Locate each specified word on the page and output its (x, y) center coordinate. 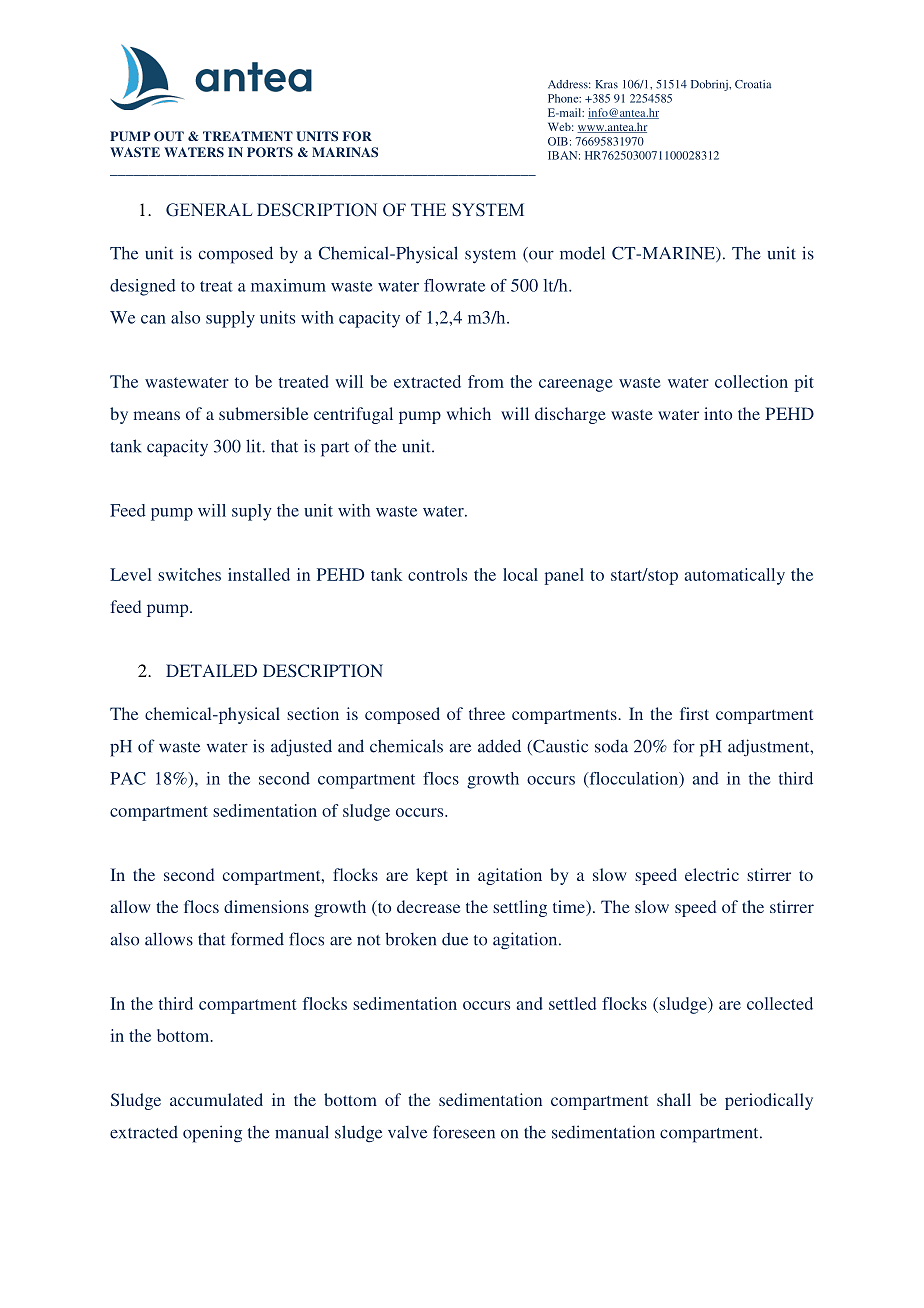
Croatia (753, 84)
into (718, 413)
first (694, 713)
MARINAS (345, 152)
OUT (169, 136)
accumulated (216, 1099)
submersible (263, 413)
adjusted (301, 748)
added (499, 746)
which (469, 413)
